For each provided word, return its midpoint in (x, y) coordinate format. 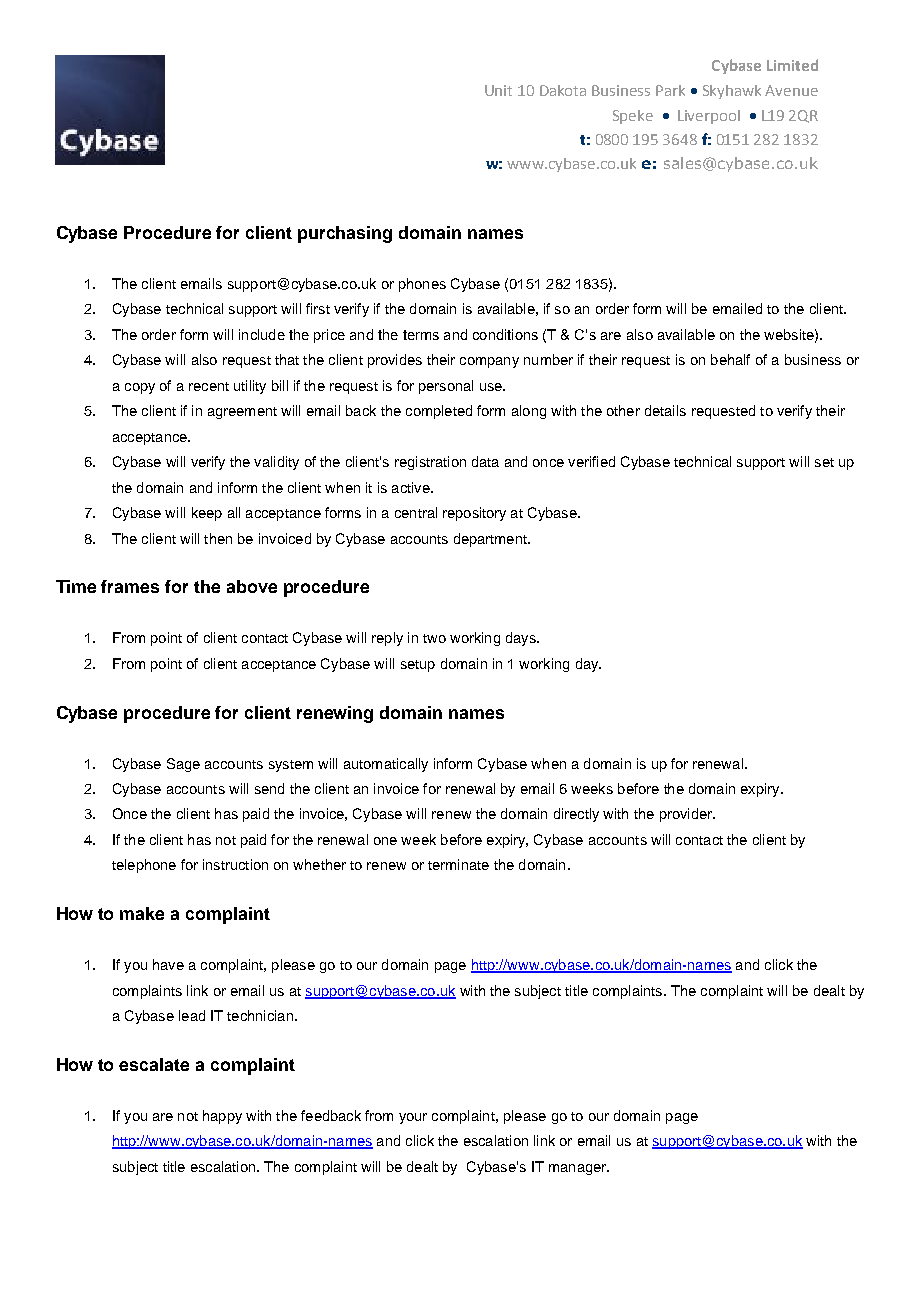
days (522, 639)
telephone (144, 866)
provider (687, 815)
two (434, 638)
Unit (498, 90)
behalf (730, 359)
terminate (458, 864)
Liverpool (709, 117)
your (413, 1118)
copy (140, 388)
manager (578, 1169)
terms (421, 335)
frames (130, 586)
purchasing (345, 234)
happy (222, 1117)
